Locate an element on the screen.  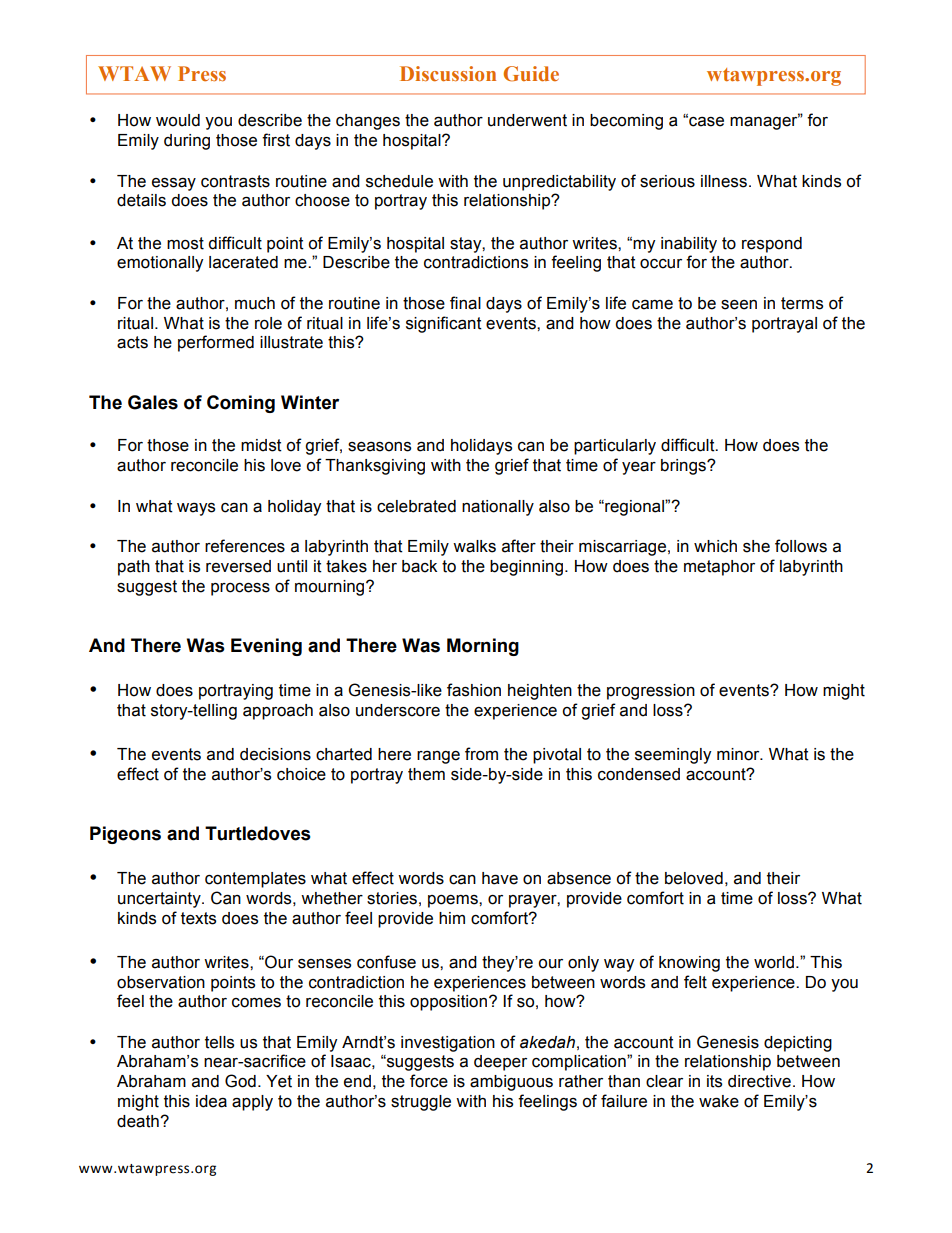
process is located at coordinates (240, 589).
